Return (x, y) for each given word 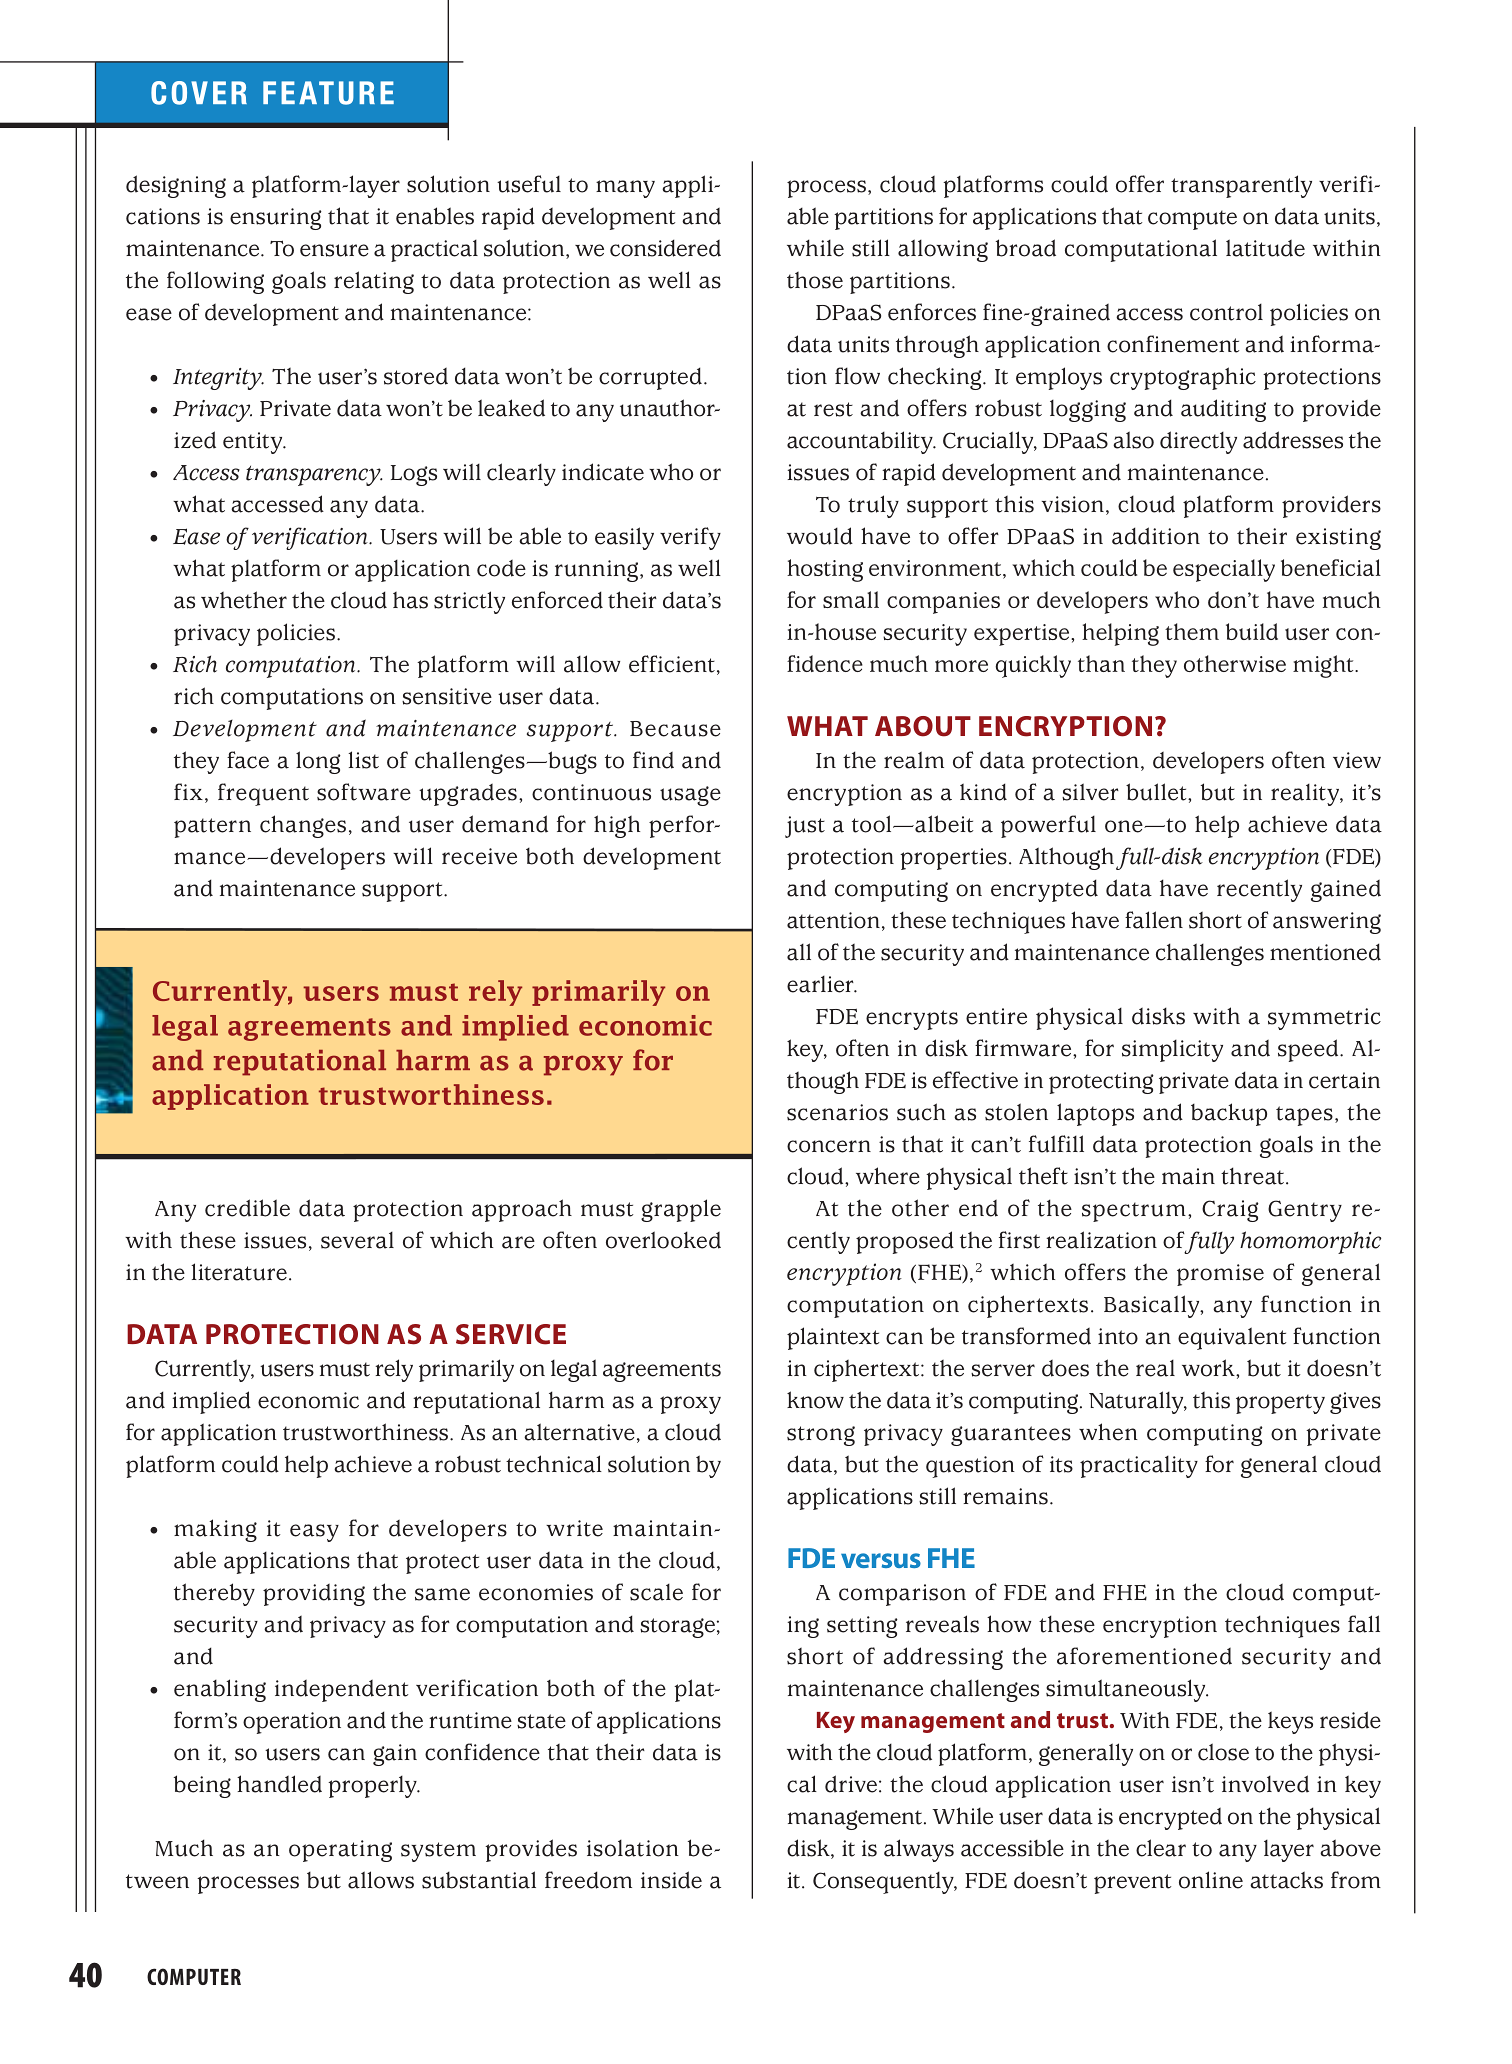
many (625, 189)
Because (675, 729)
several (357, 1240)
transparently (1241, 186)
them (1192, 631)
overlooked (663, 1240)
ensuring (276, 219)
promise (1220, 1275)
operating (340, 1851)
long (318, 762)
